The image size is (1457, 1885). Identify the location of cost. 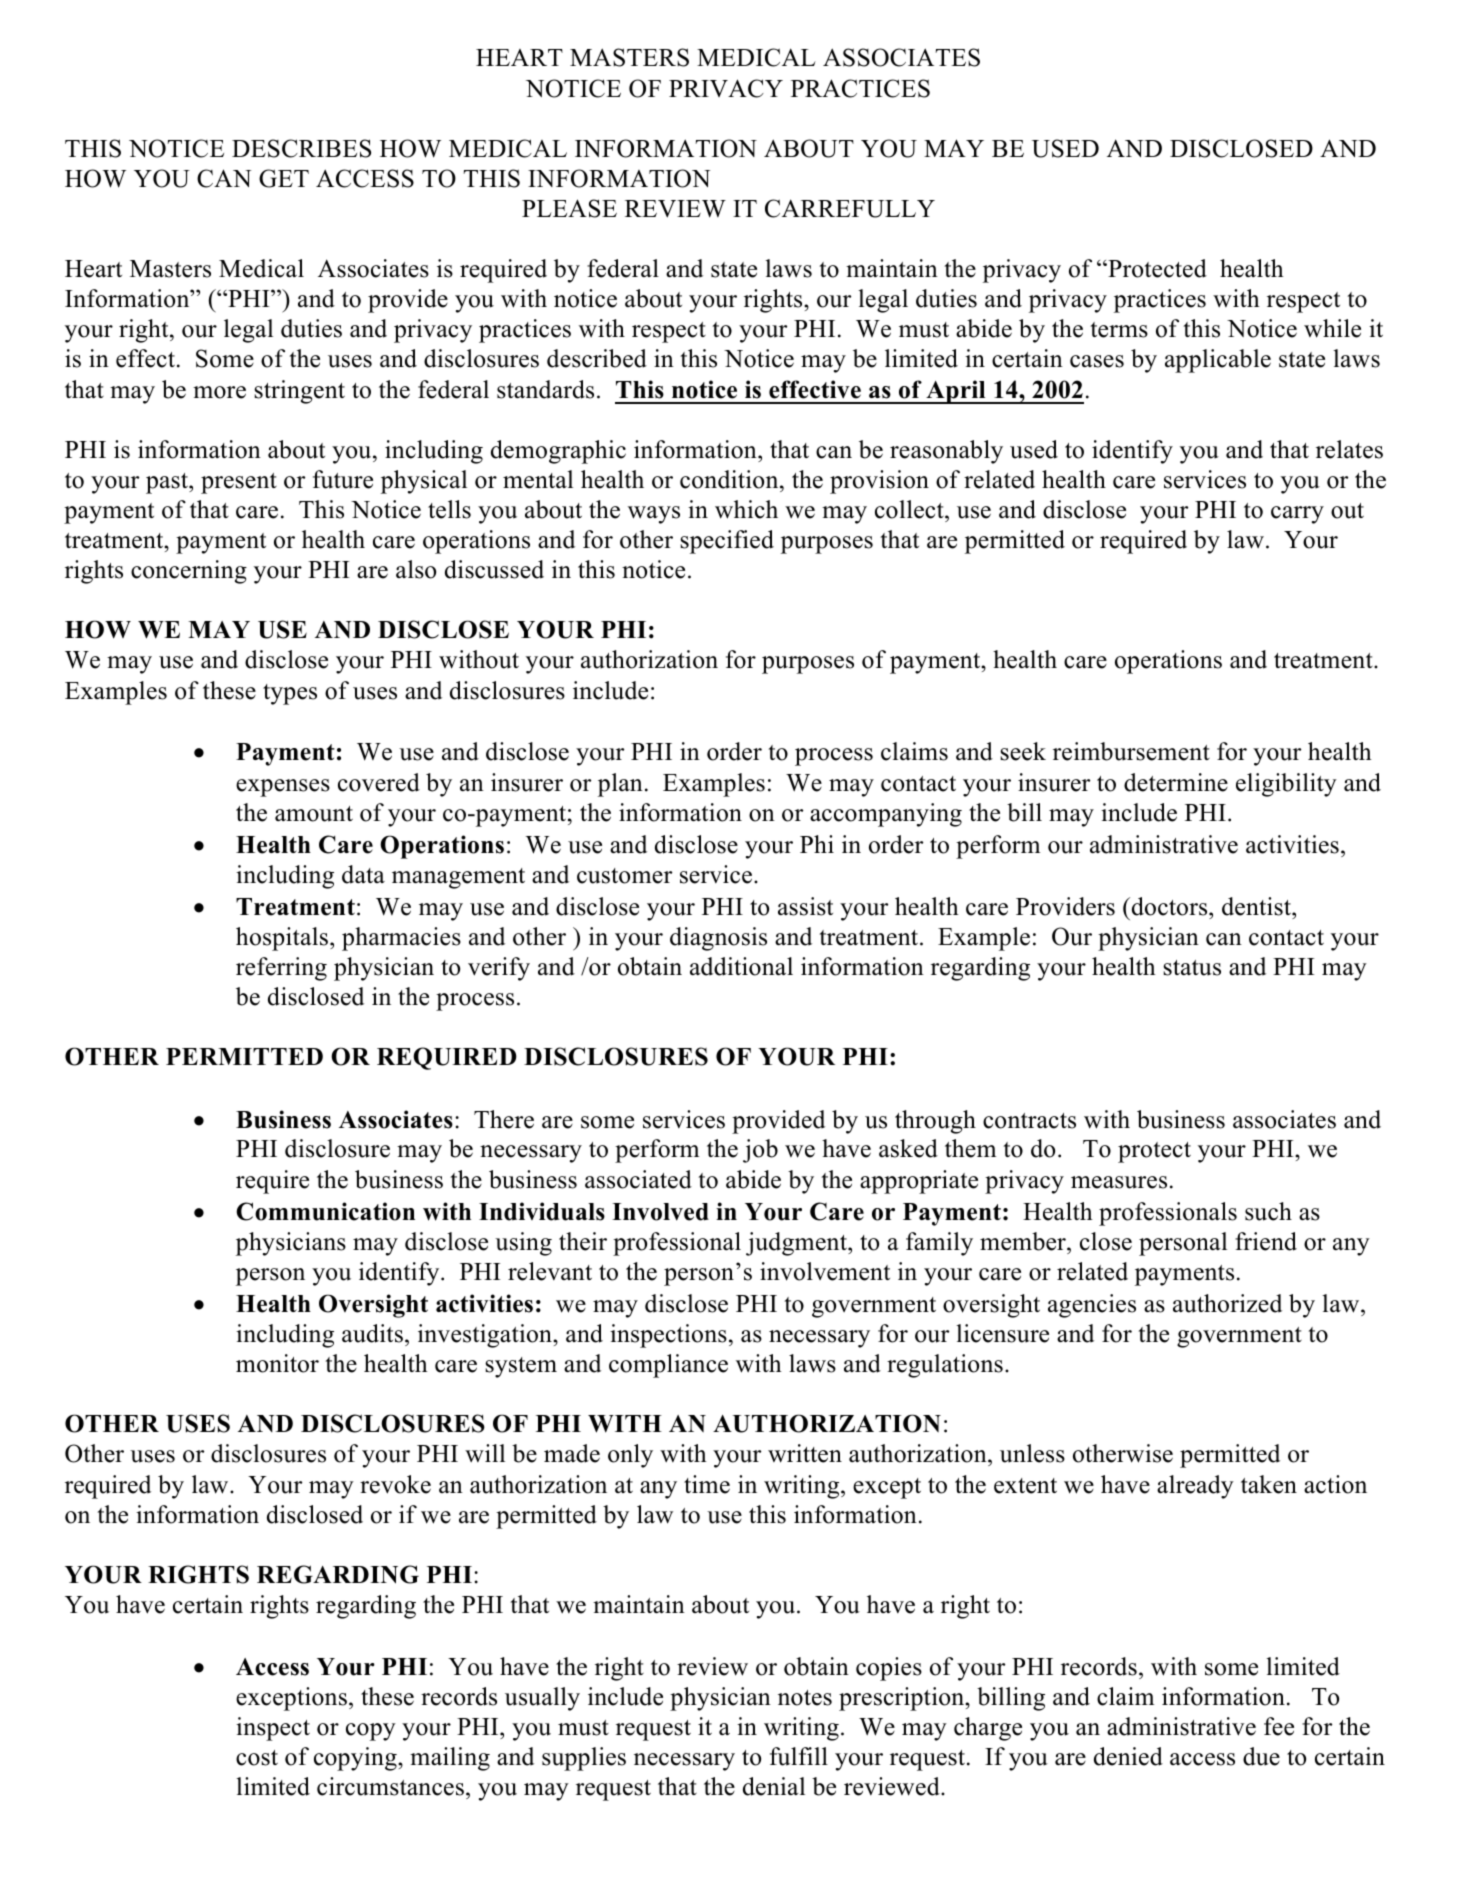
(257, 1758).
